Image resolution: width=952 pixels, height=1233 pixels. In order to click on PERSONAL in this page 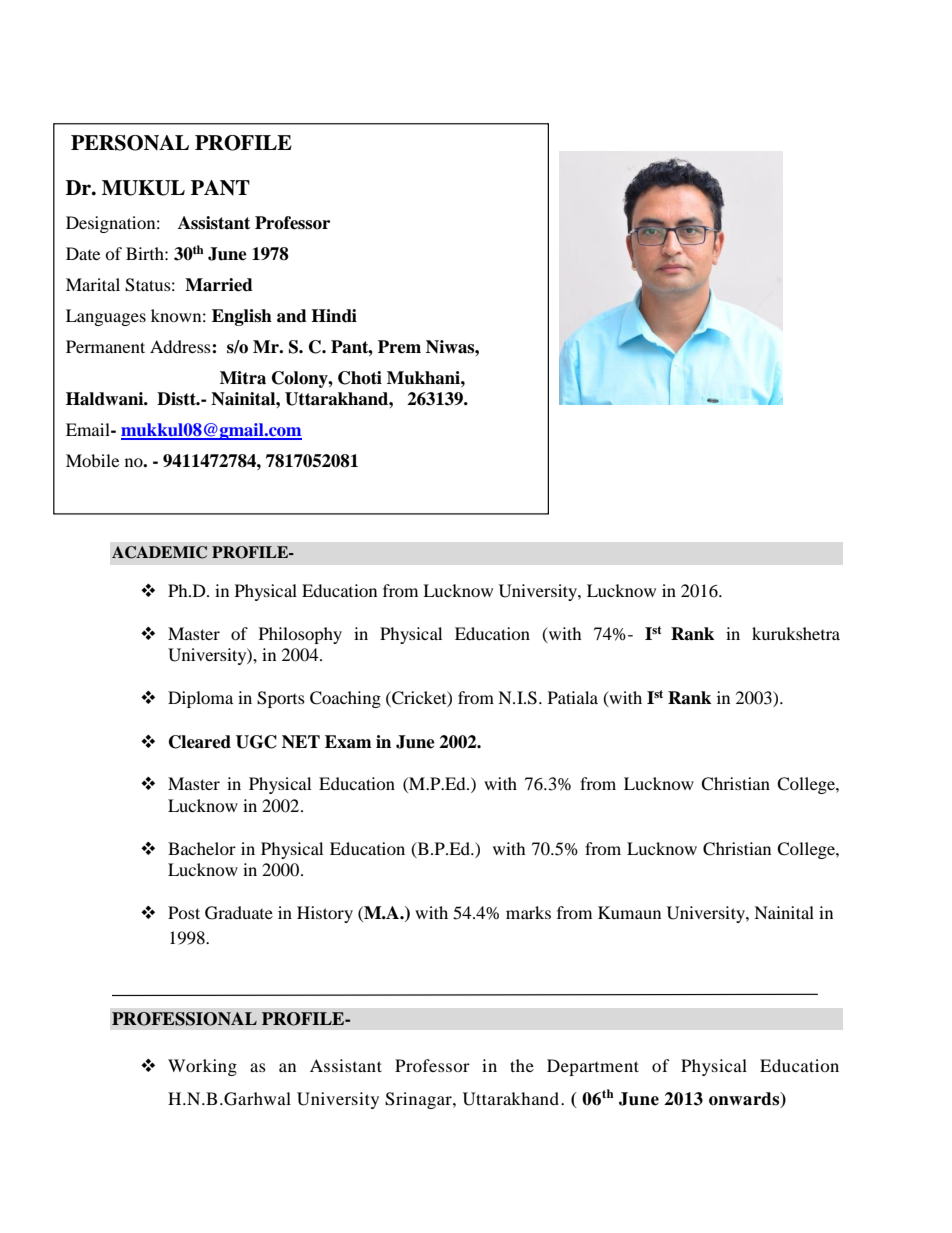, I will do `click(130, 143)`.
